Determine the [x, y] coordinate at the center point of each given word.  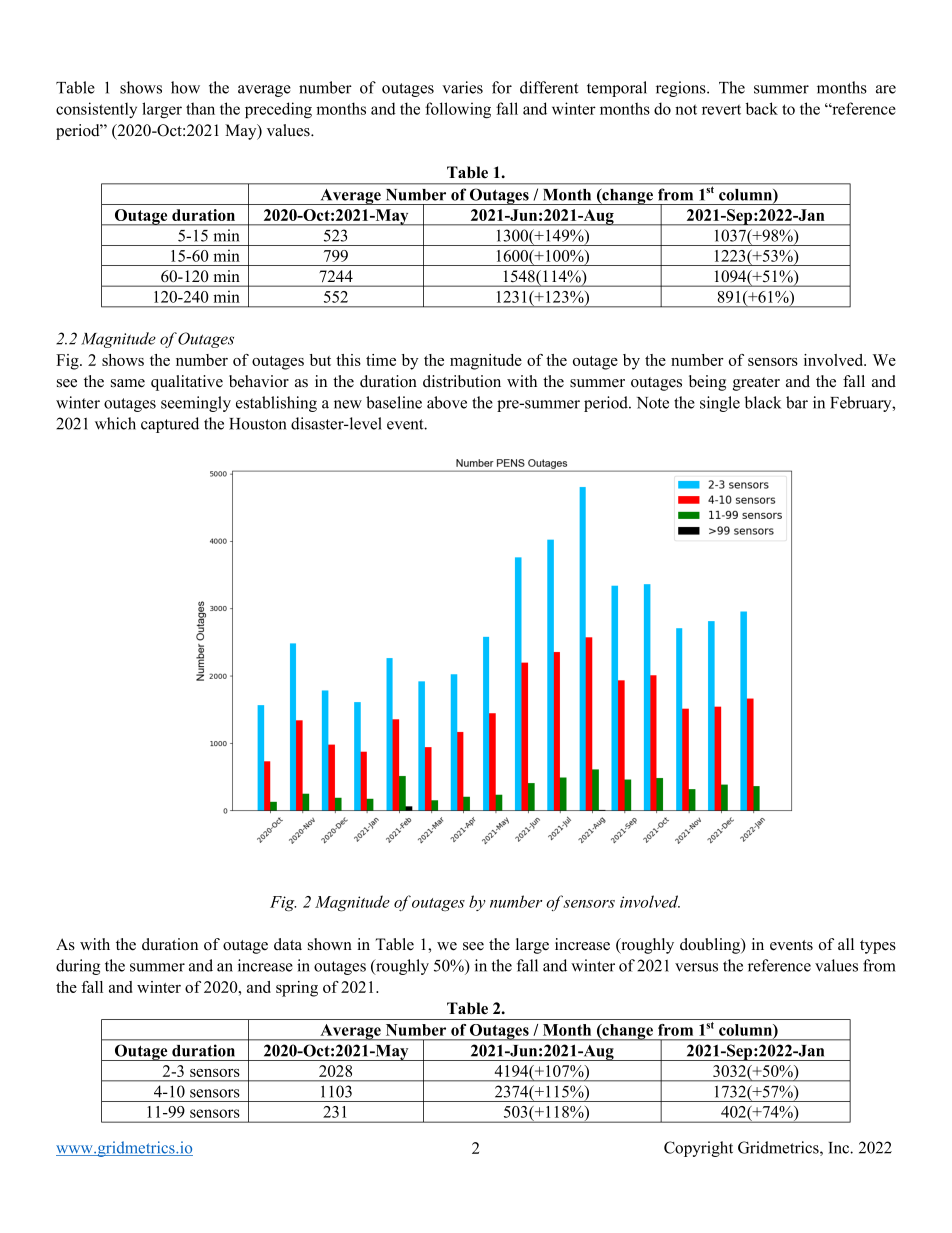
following [458, 110]
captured [170, 425]
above [447, 402]
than [200, 108]
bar [797, 402]
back [762, 108]
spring [297, 989]
